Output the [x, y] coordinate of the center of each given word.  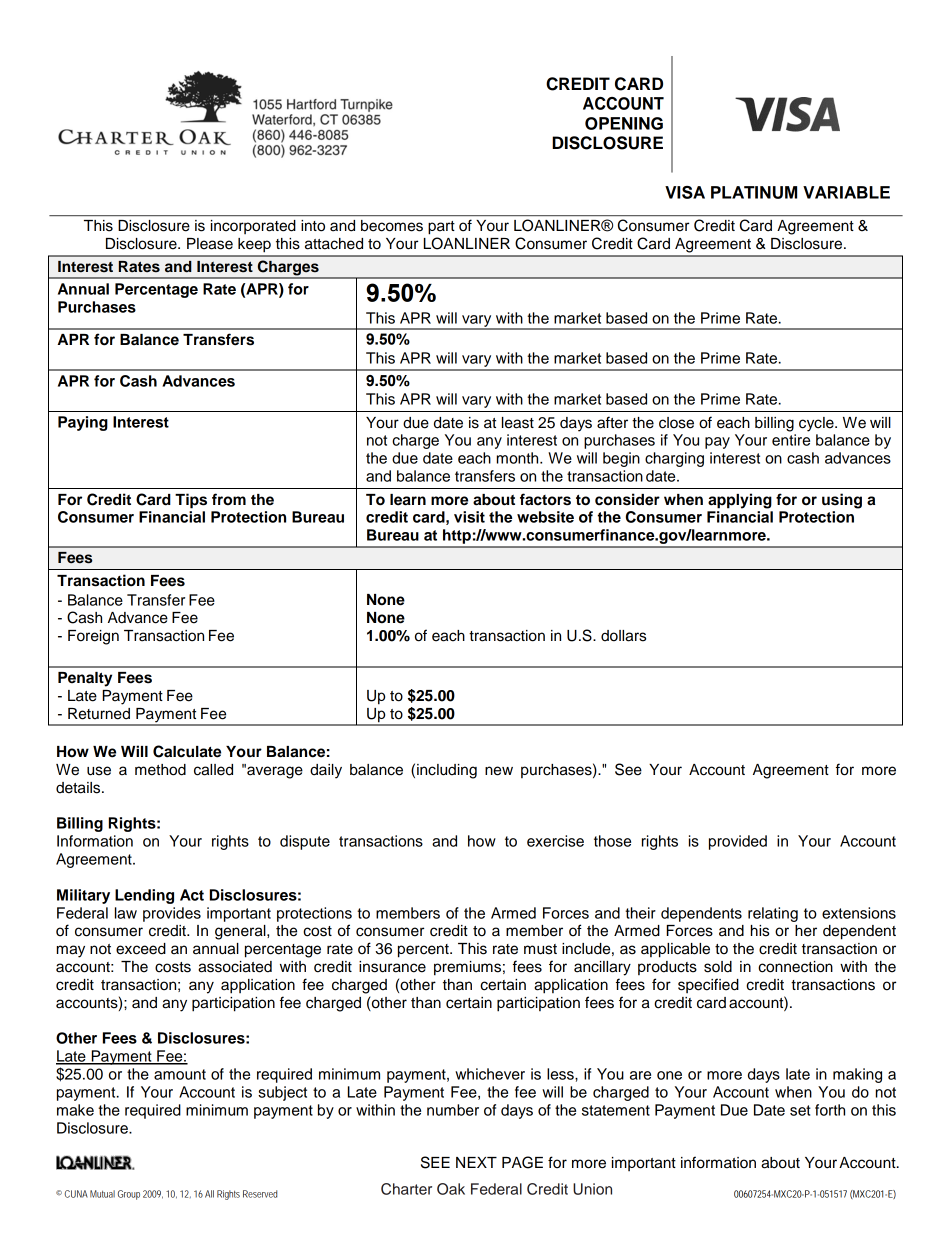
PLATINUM [754, 192]
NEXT [476, 1162]
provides [172, 914]
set [800, 1110]
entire [791, 440]
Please [210, 244]
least [518, 423]
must [540, 949]
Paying [83, 423]
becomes [392, 225]
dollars [623, 636]
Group [129, 1195]
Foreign [93, 637]
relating [773, 914]
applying [740, 501]
